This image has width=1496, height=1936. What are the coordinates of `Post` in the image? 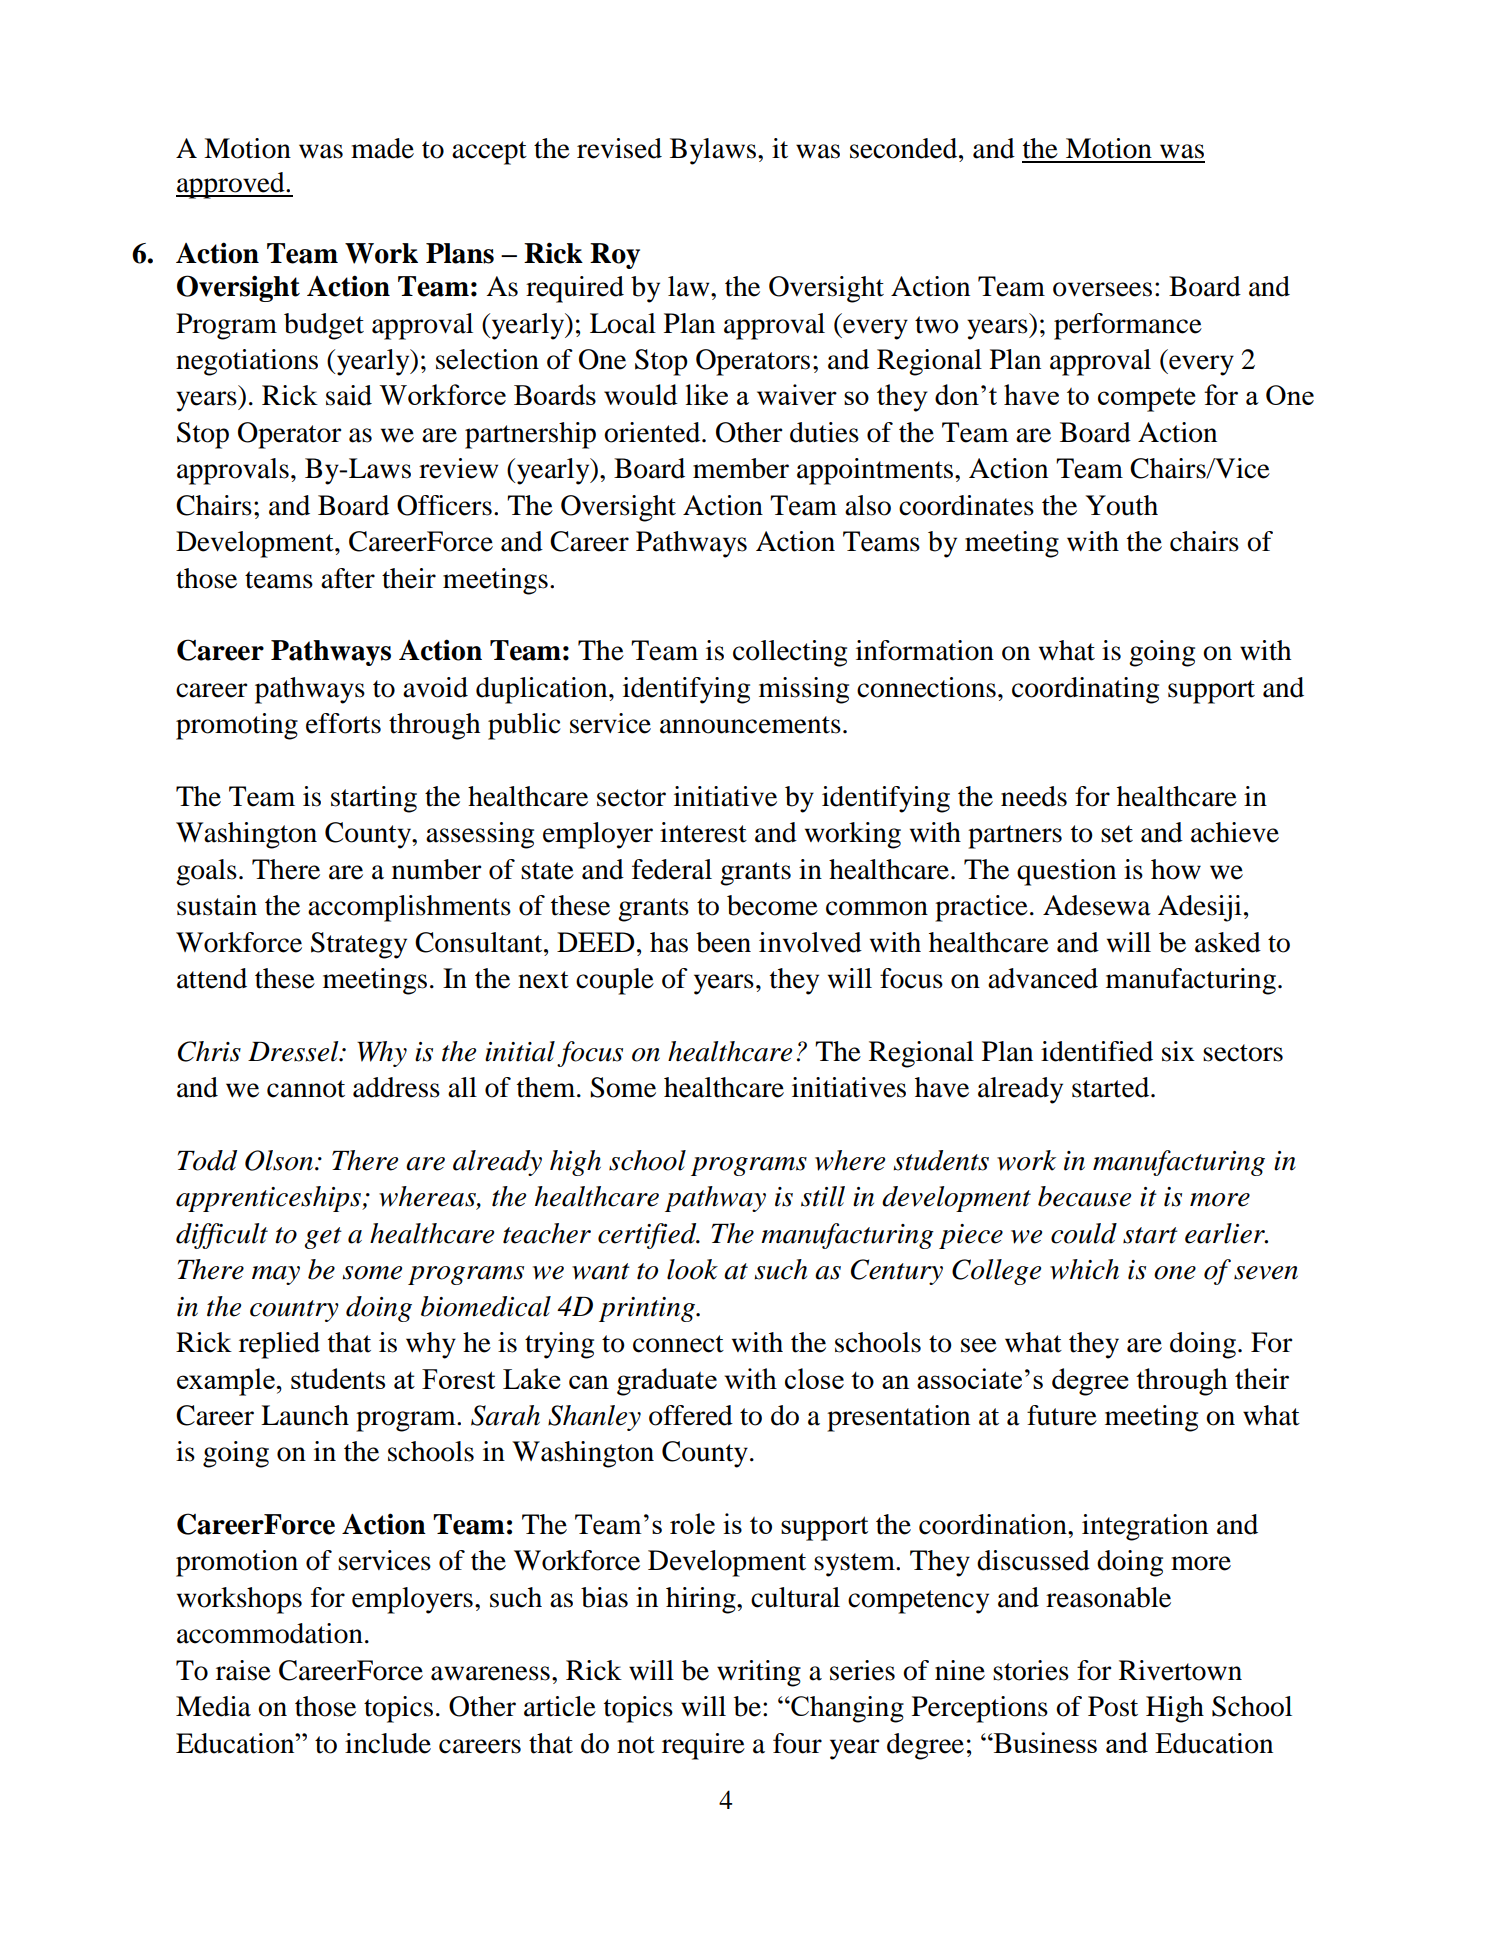 It's located at (1113, 1706).
